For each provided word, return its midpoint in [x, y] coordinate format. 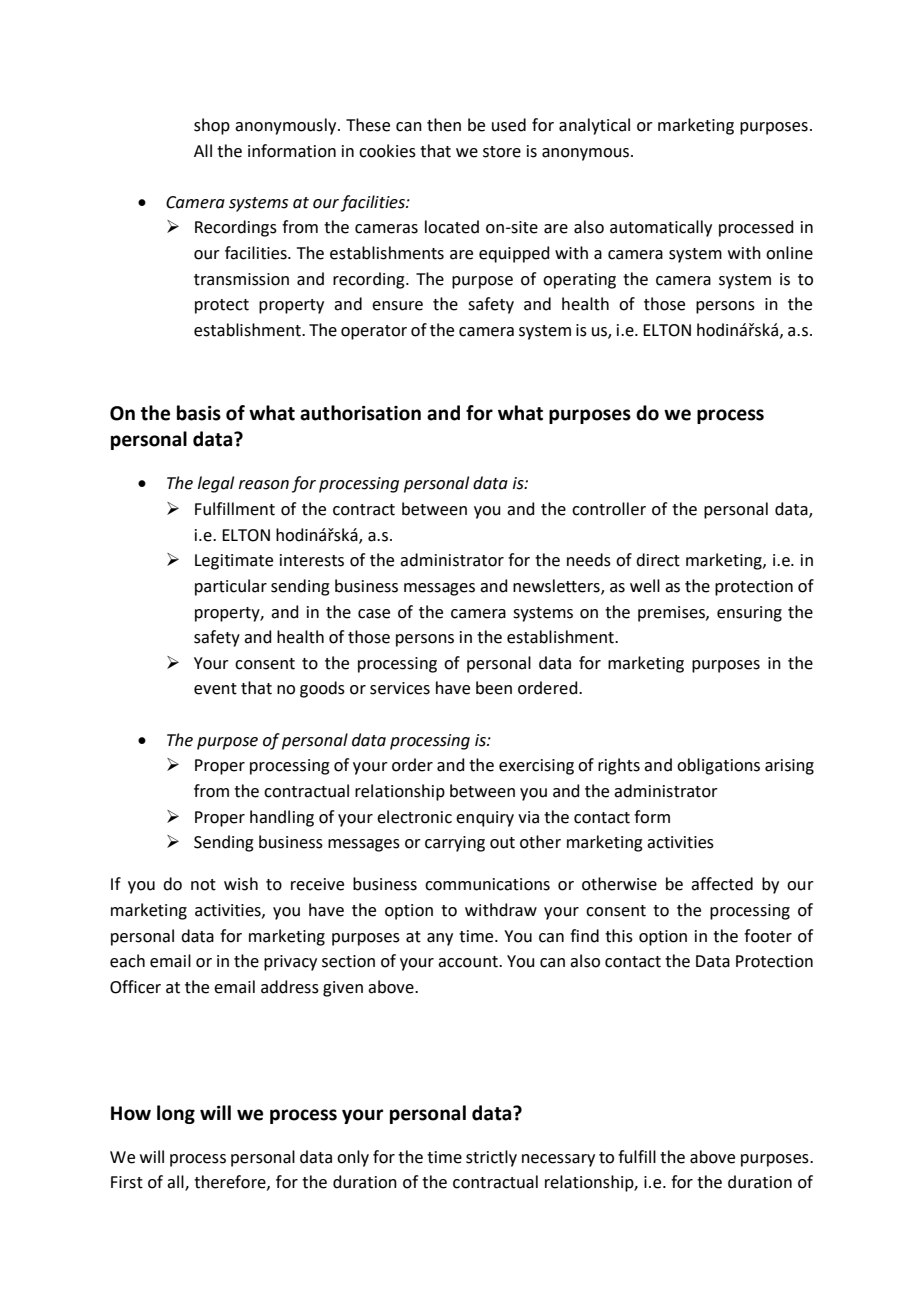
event [215, 689]
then [444, 125]
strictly [491, 1158]
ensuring [749, 614]
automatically [661, 228]
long [176, 1114]
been [494, 688]
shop [212, 126]
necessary [558, 1160]
